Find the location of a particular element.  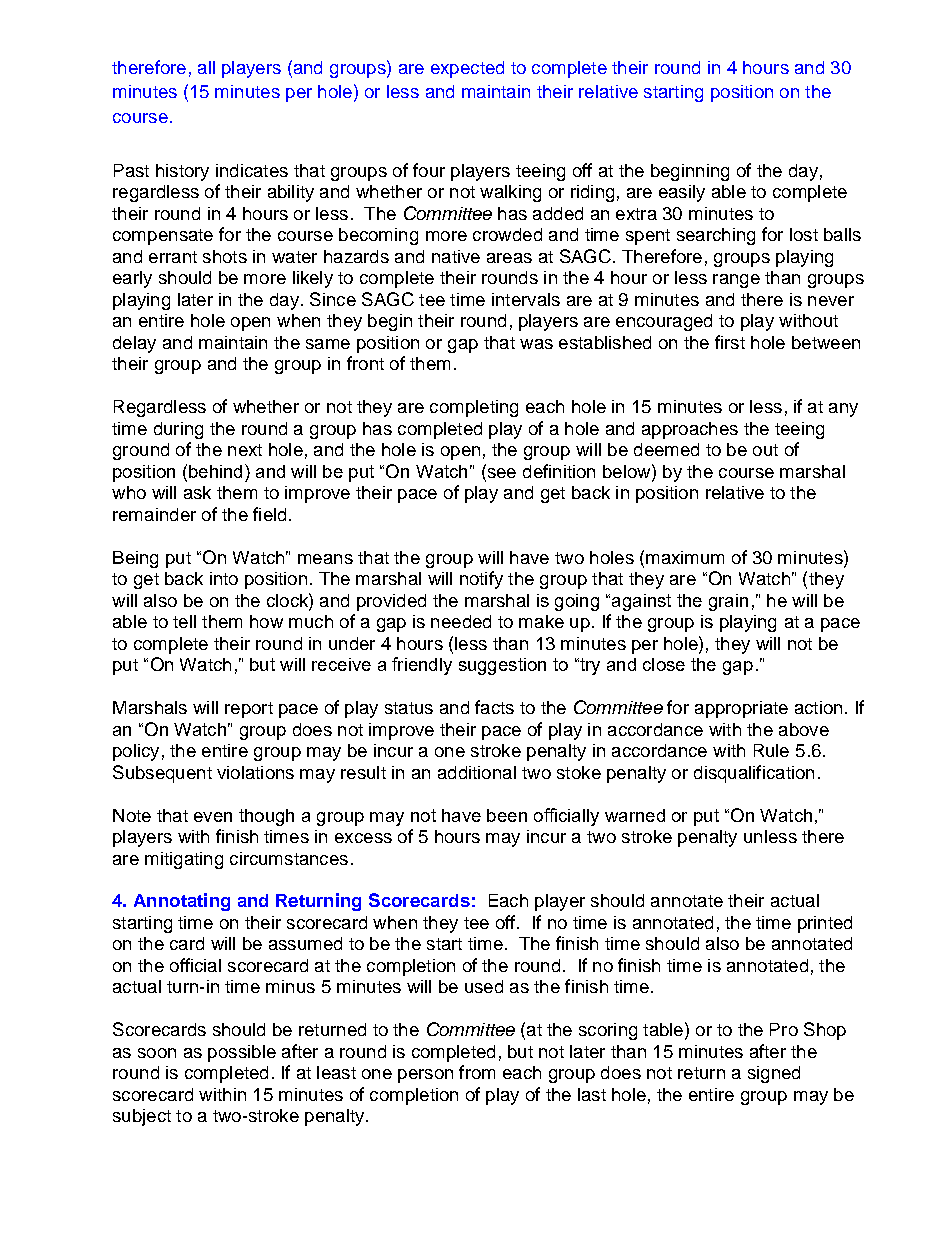

Rule is located at coordinates (771, 750).
